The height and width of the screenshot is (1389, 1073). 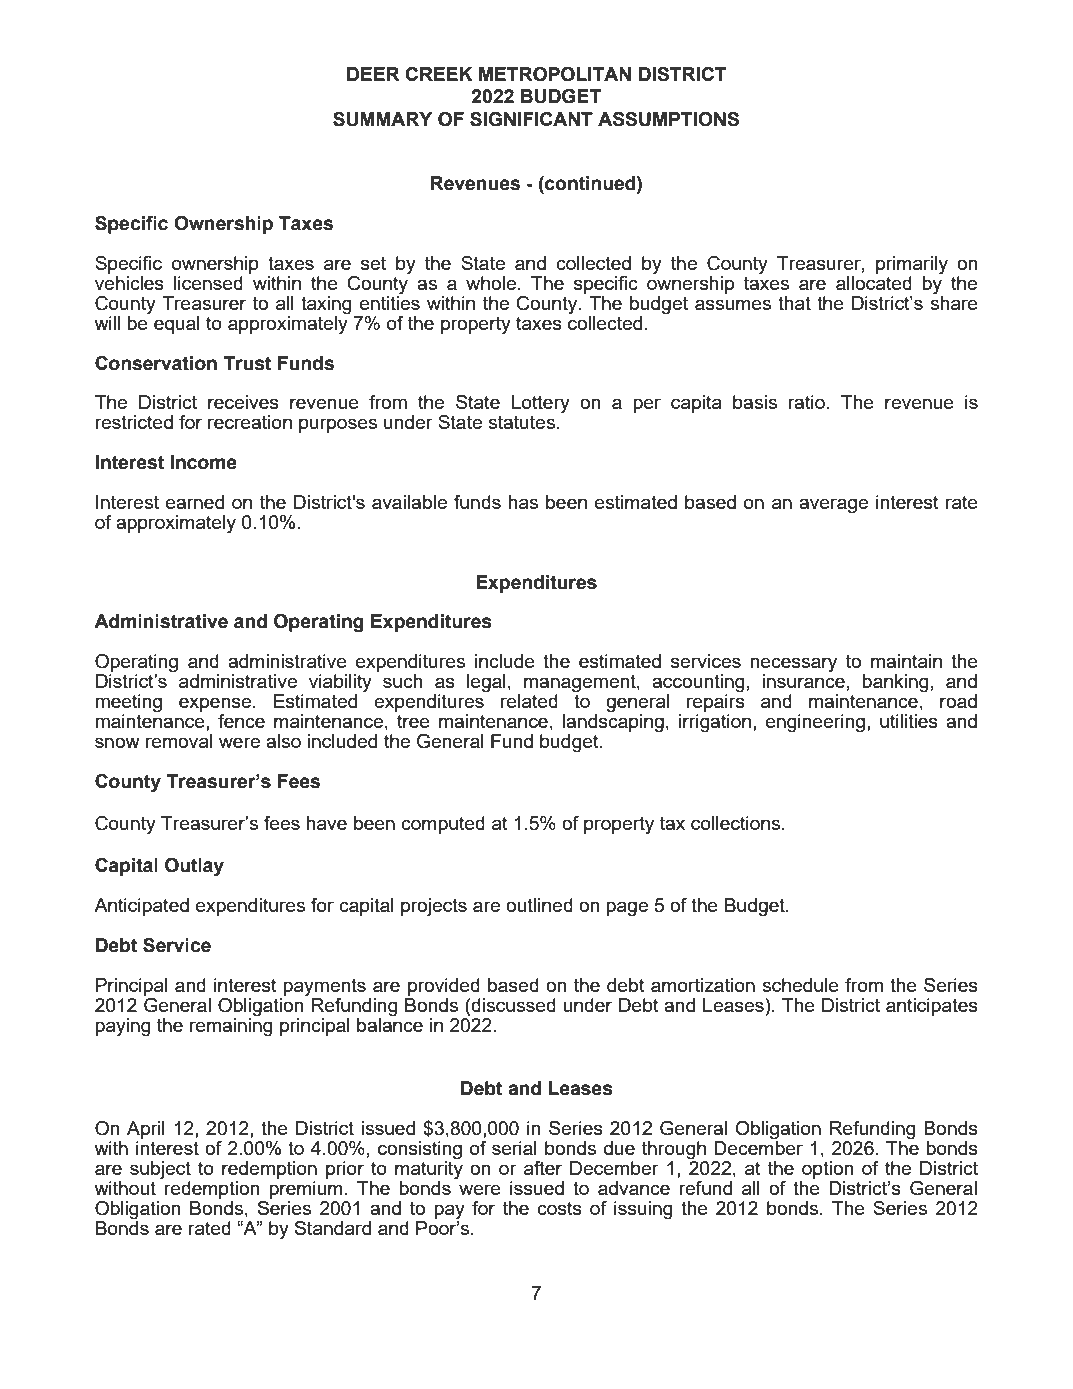 What do you see at coordinates (815, 723) in the screenshot?
I see `engineering` at bounding box center [815, 723].
